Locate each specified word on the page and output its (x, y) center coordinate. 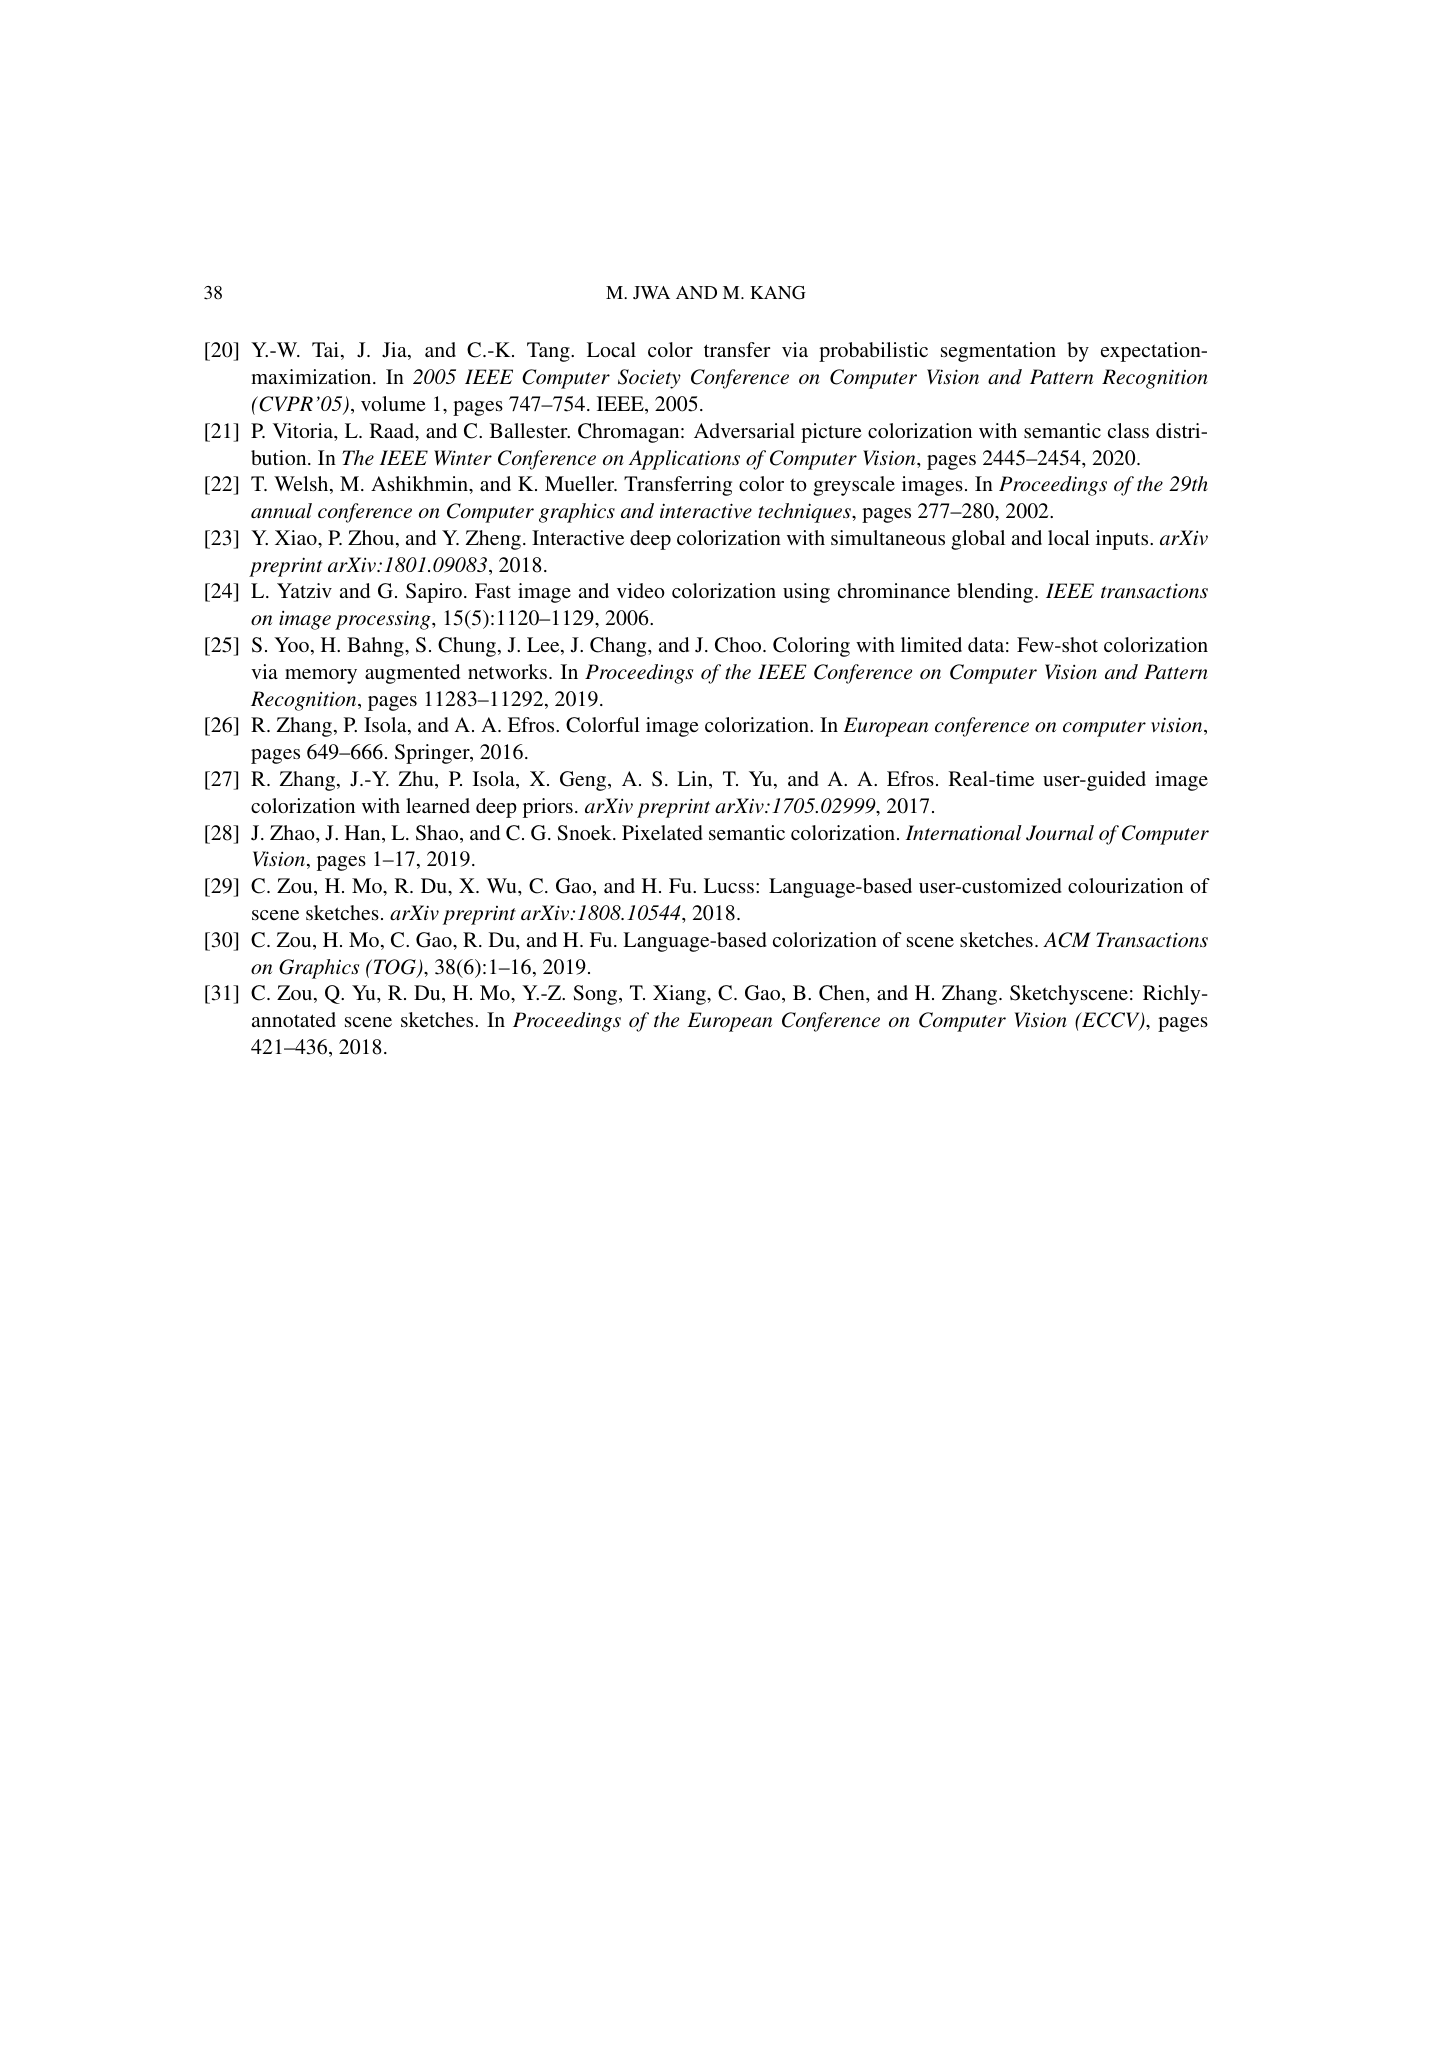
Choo (739, 645)
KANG (778, 293)
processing (384, 620)
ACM (1067, 940)
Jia (395, 351)
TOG (394, 968)
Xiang (680, 995)
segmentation (998, 352)
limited (931, 644)
